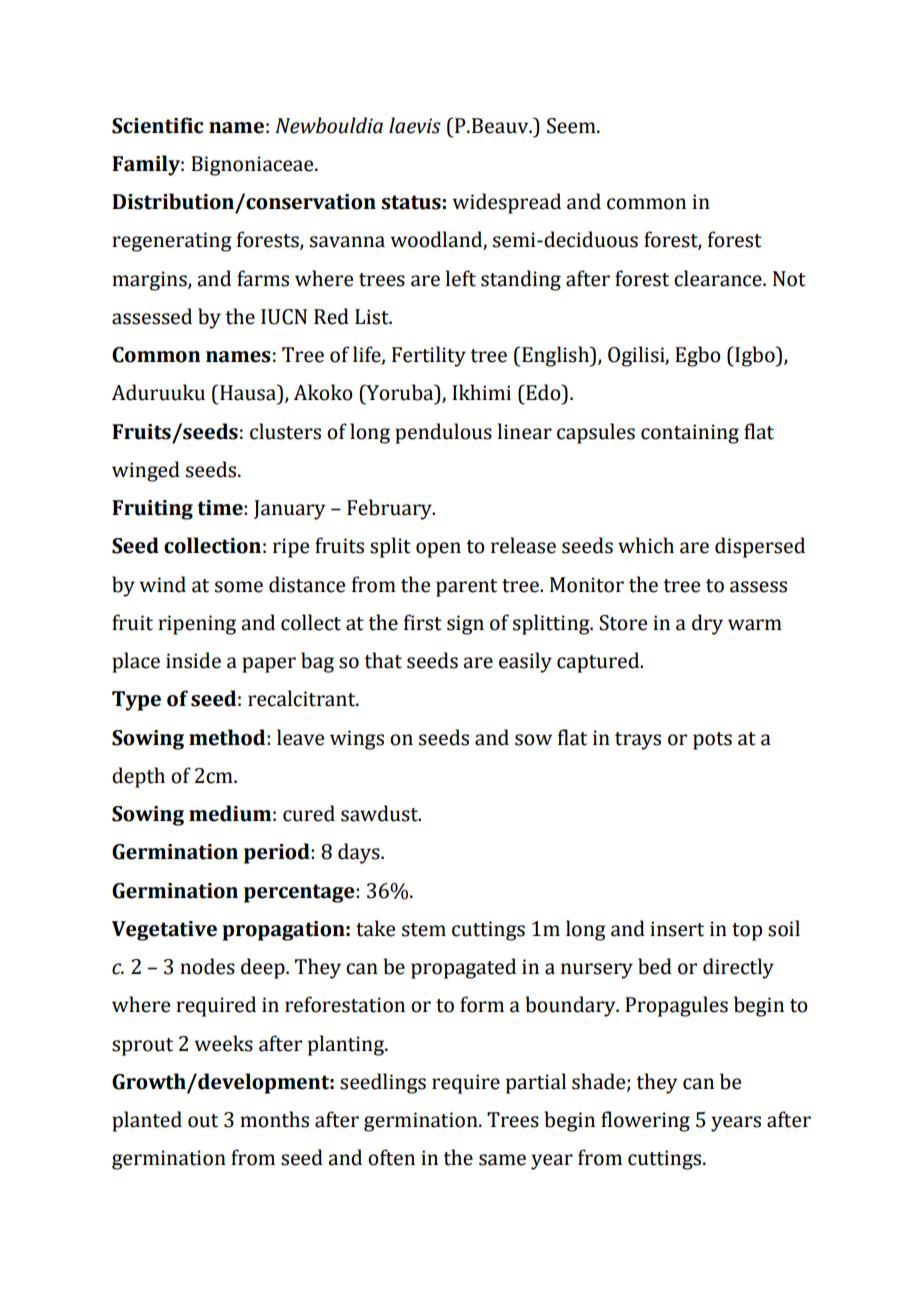 This screenshot has width=924, height=1308. I want to click on same, so click(502, 1160).
